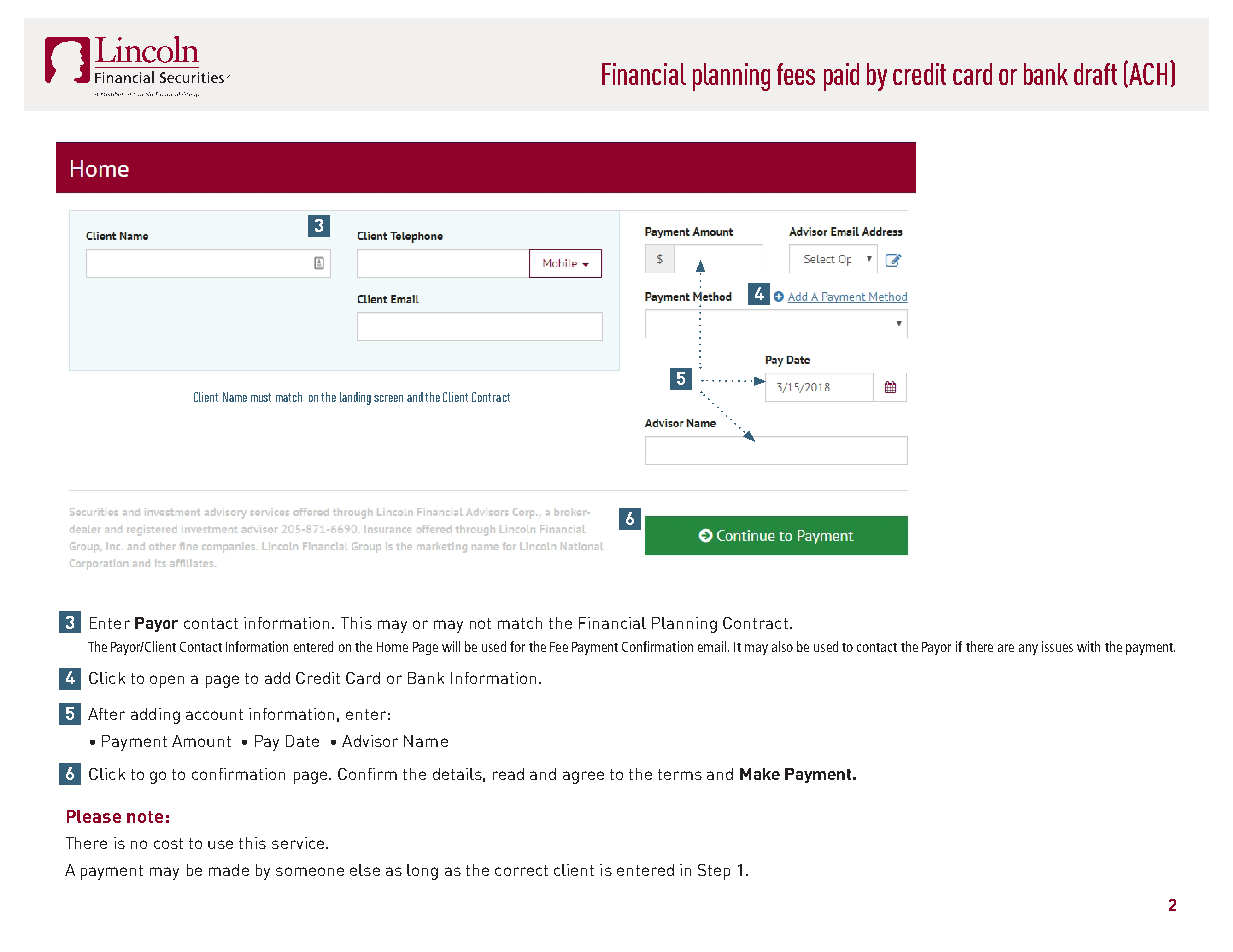 Image resolution: width=1233 pixels, height=952 pixels. I want to click on screen, so click(388, 398).
